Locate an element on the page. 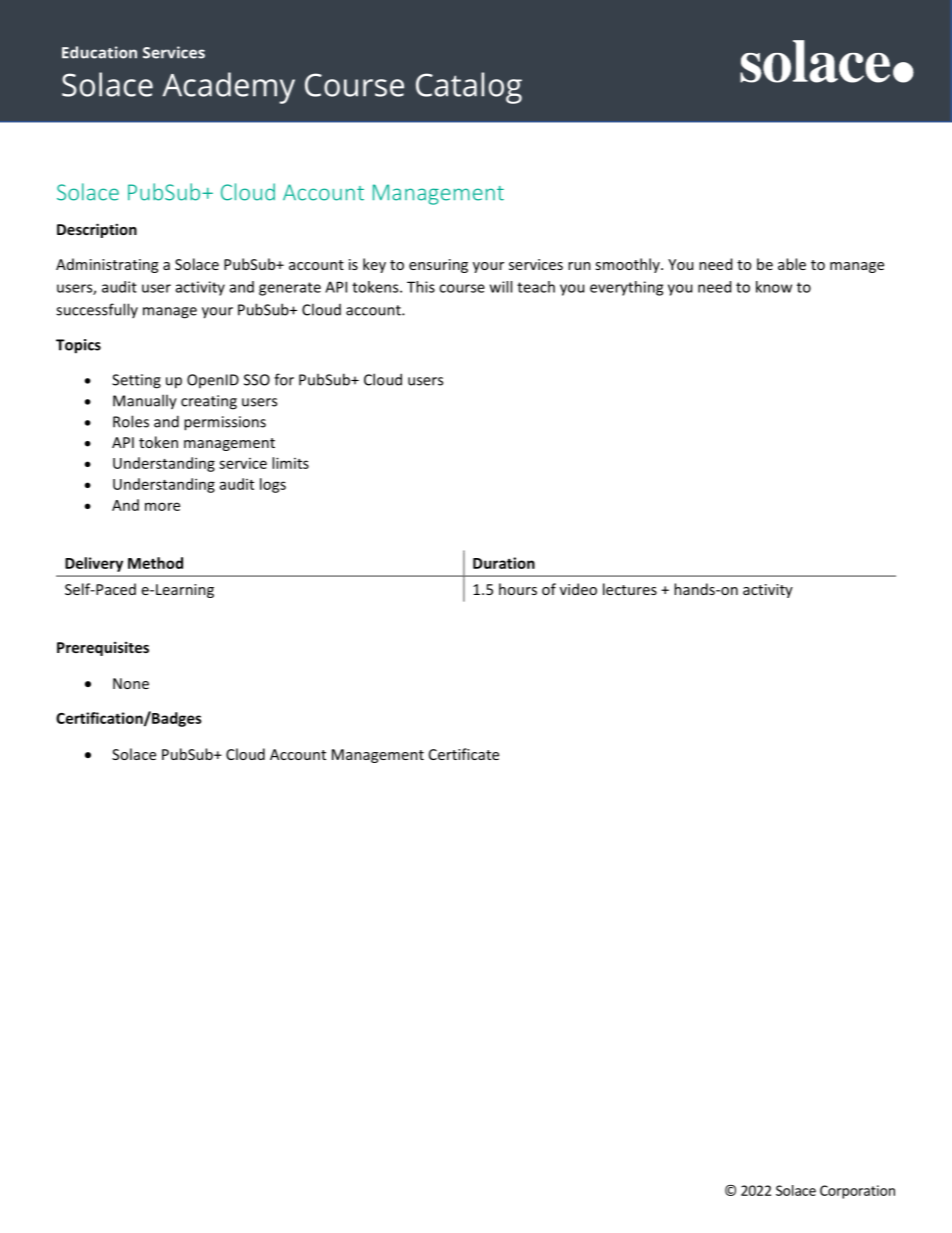 This page has width=952, height=1233. Prerequisites is located at coordinates (103, 648).
